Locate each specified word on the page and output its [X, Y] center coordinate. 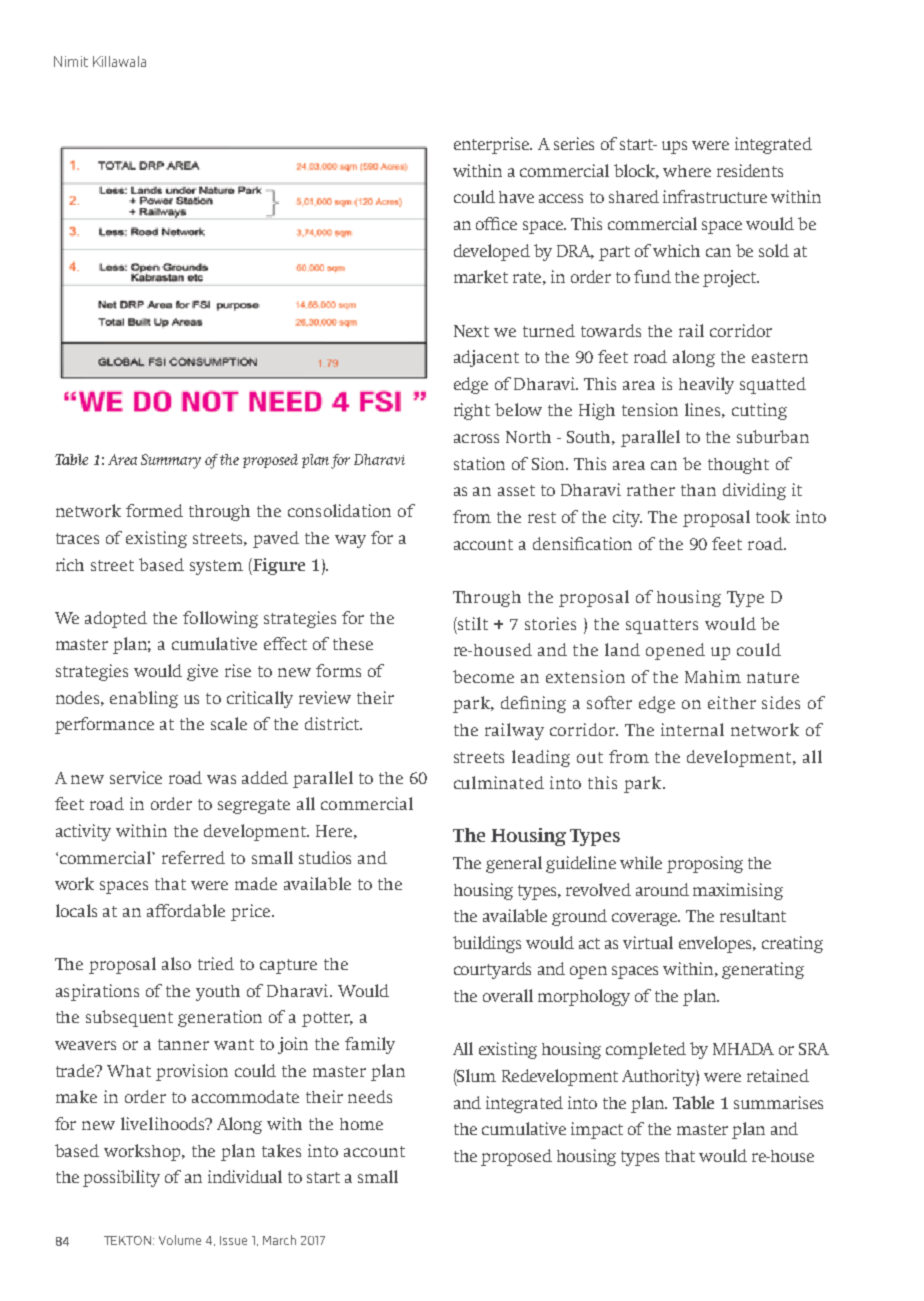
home [361, 1124]
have [516, 197]
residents [750, 170]
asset [516, 490]
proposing [705, 864]
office [496, 223]
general [514, 864]
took [773, 516]
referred [193, 857]
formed [154, 510]
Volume [180, 1240]
